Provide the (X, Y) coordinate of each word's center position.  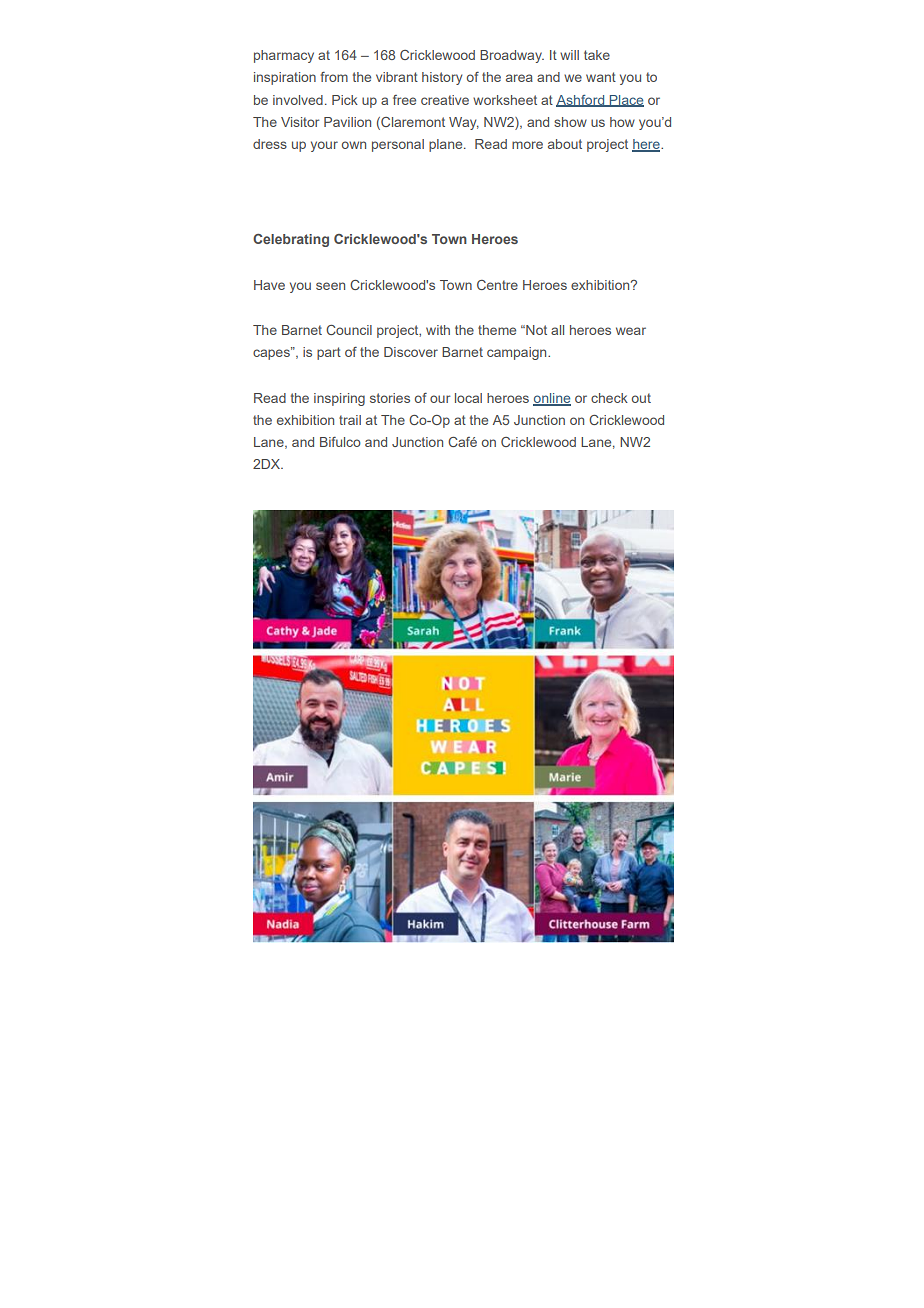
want (601, 77)
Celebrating (291, 240)
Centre (497, 285)
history (442, 78)
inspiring (339, 399)
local (468, 398)
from (334, 77)
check (609, 398)
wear (631, 331)
